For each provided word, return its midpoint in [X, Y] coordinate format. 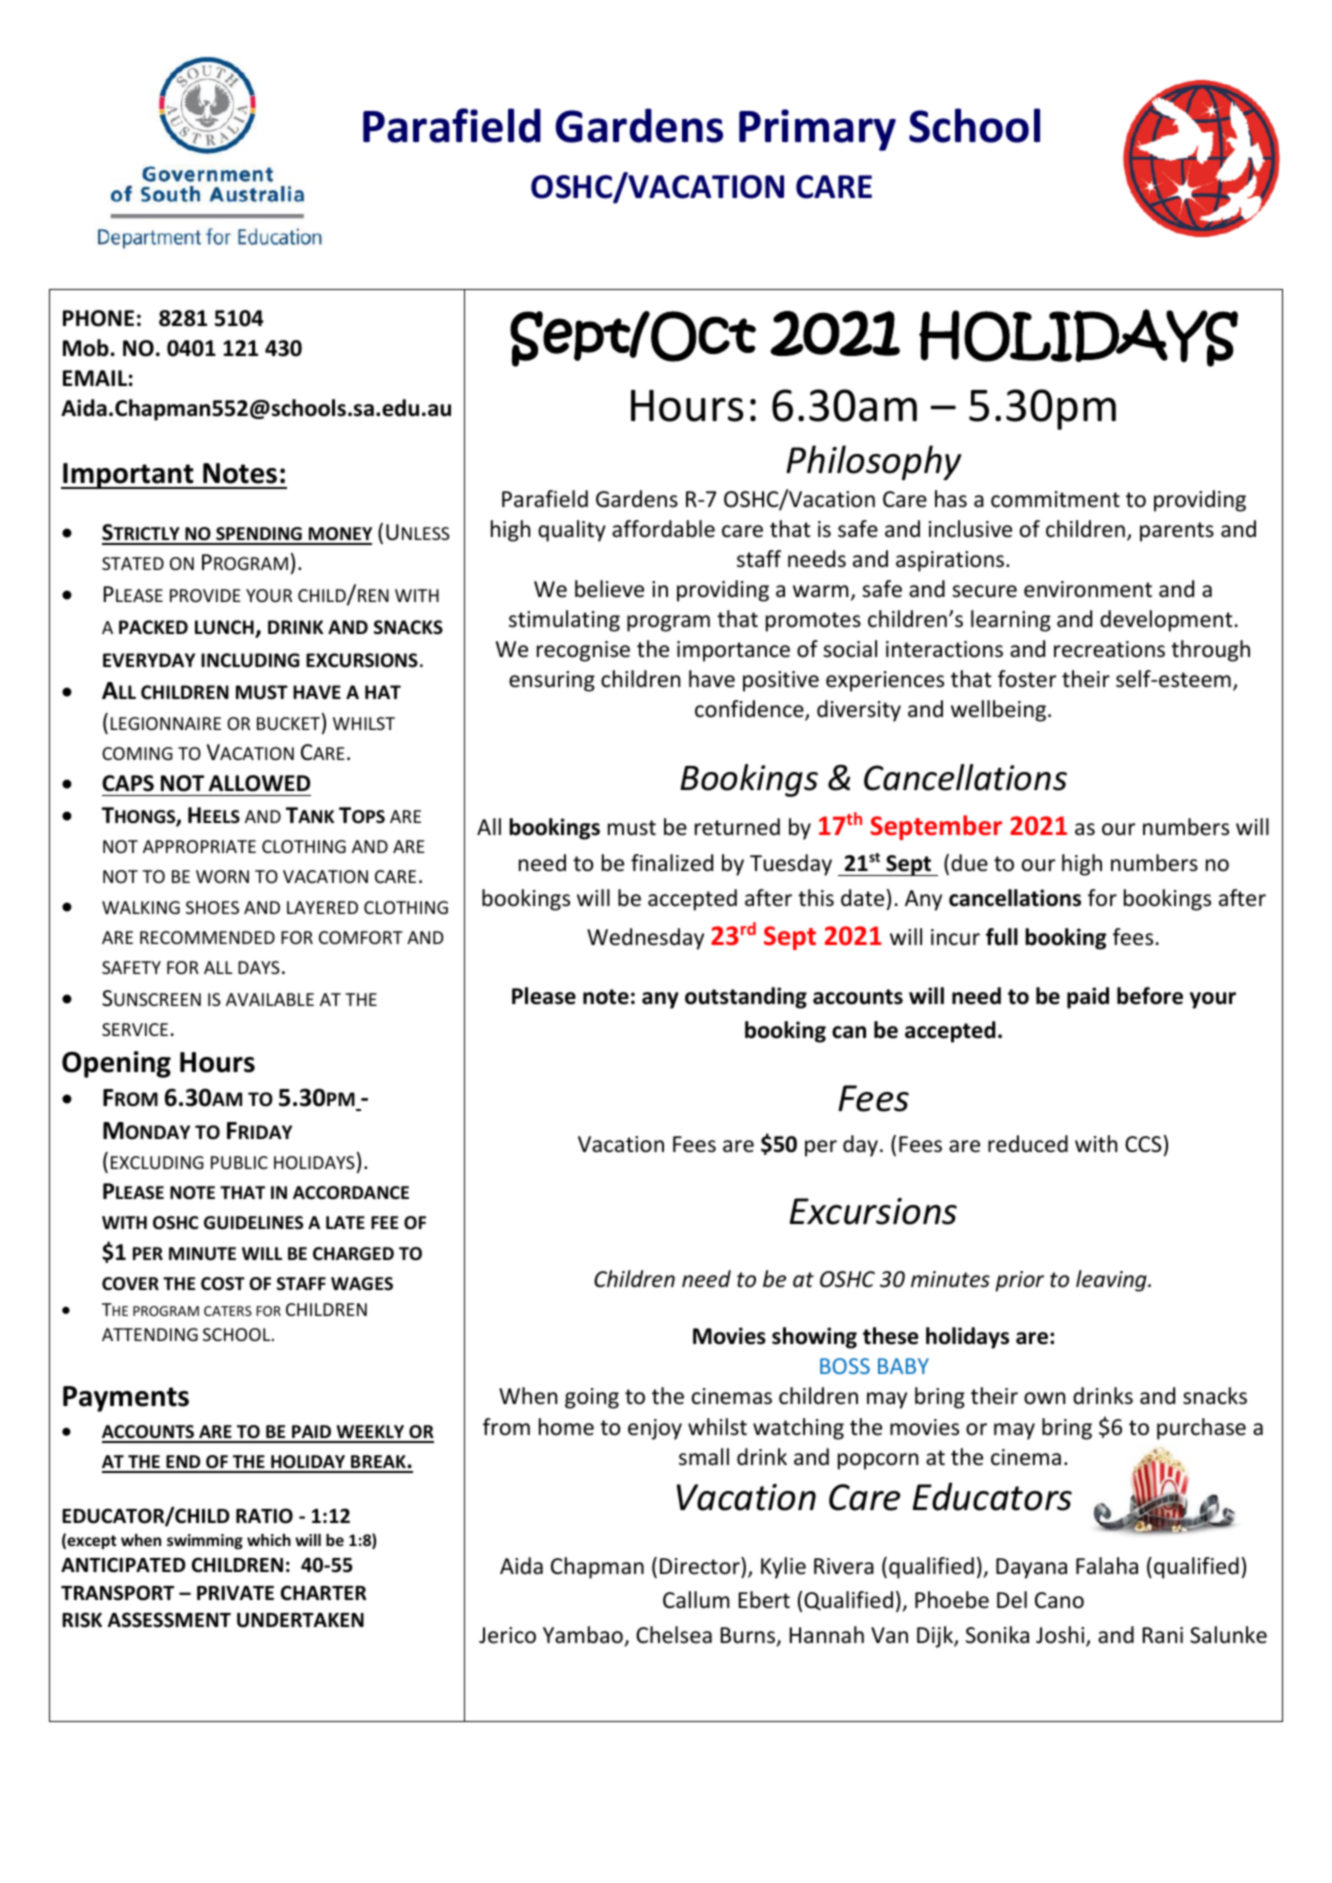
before [1150, 996]
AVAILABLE [270, 999]
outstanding [746, 998]
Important [128, 476]
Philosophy [873, 462]
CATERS [228, 1311]
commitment [1055, 499]
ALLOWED [259, 783]
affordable [663, 529]
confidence [750, 710]
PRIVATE [235, 1593]
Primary [817, 130]
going [592, 1398]
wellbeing [1000, 711]
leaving [1112, 1281]
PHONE [98, 318]
